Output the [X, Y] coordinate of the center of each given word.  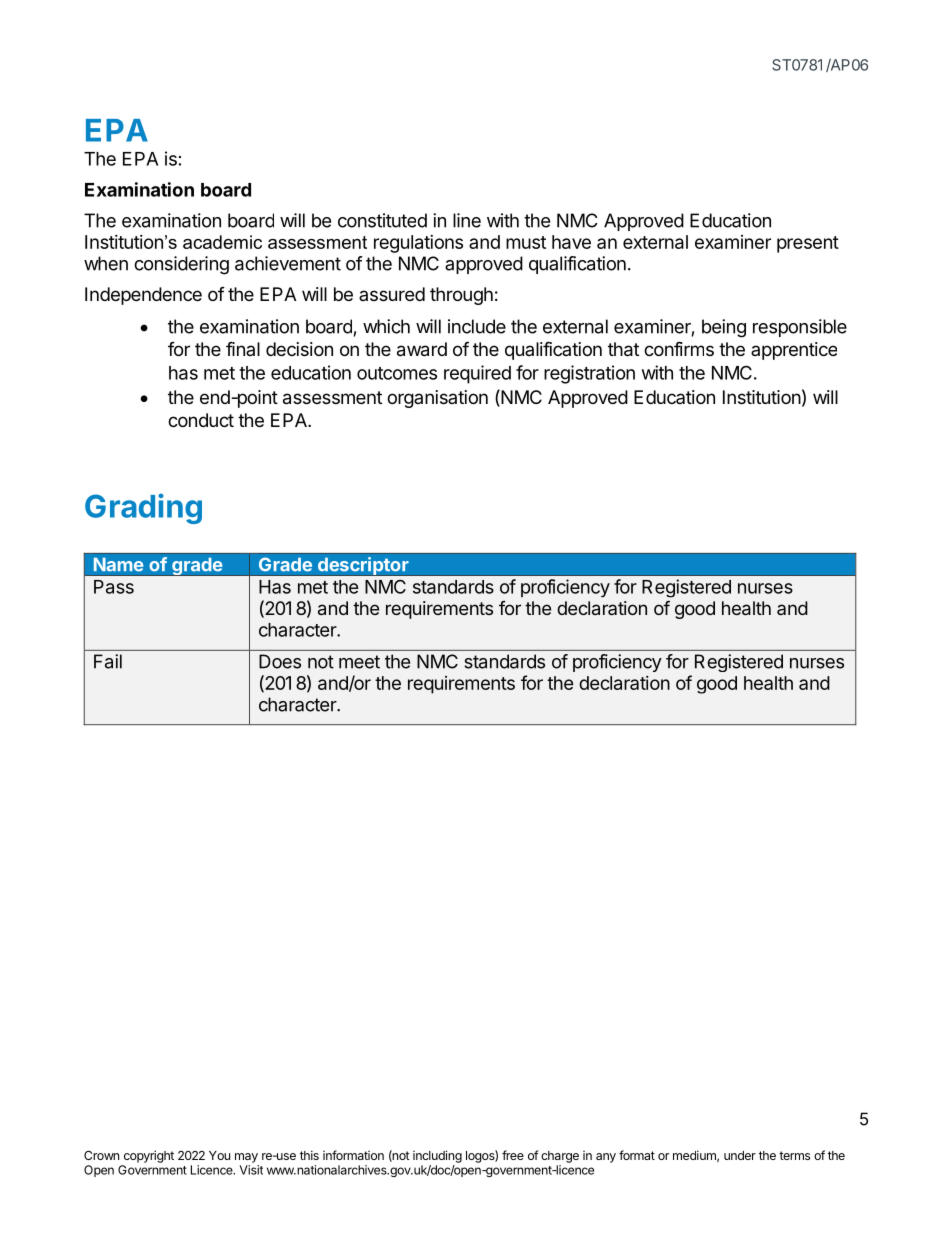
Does [280, 661]
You [219, 1155]
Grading [143, 508]
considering [181, 265]
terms [794, 1155]
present [808, 244]
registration [589, 374]
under [740, 1155]
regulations [418, 244]
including [437, 1156]
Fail [108, 661]
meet [359, 662]
